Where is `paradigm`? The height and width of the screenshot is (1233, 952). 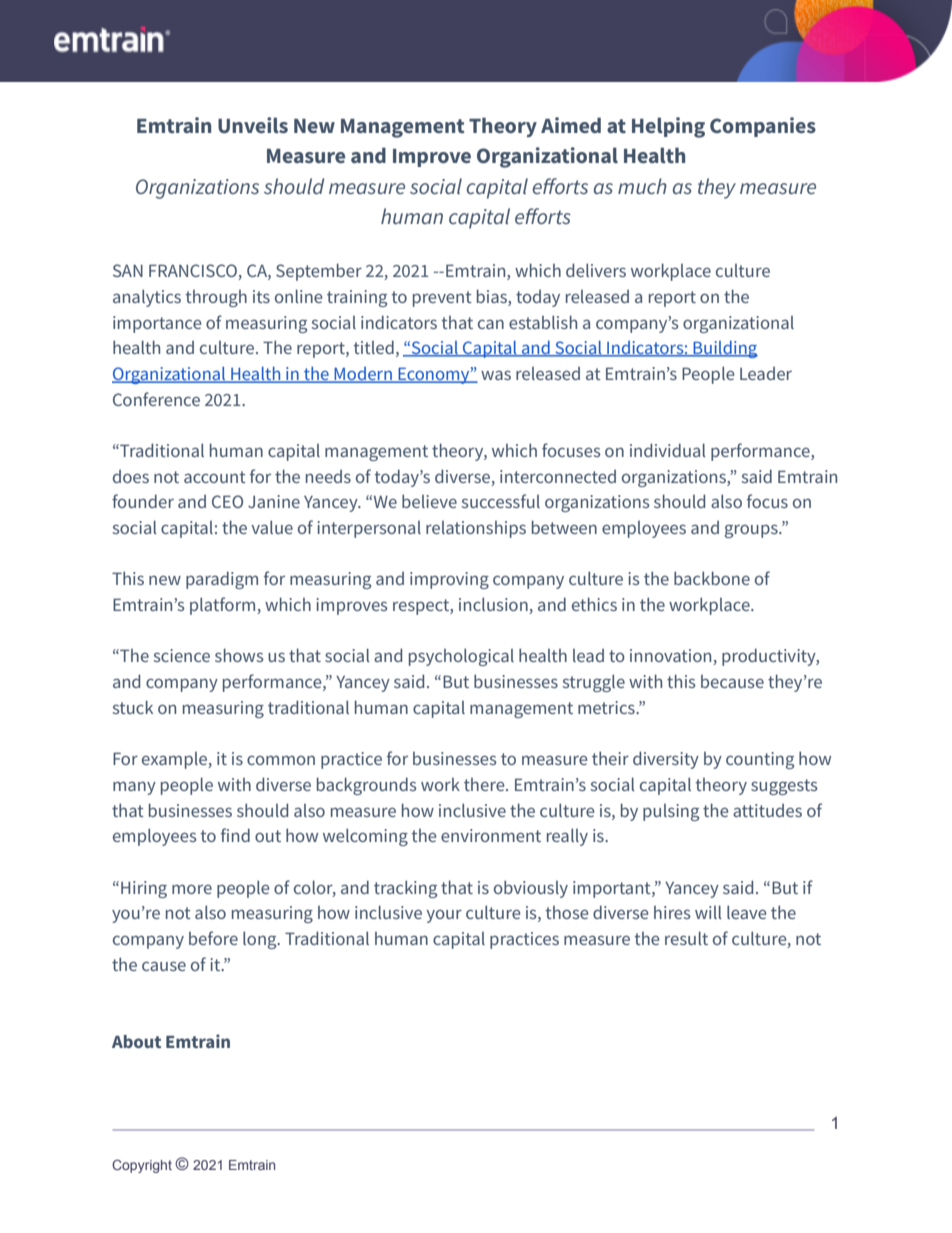
paradigm is located at coordinates (222, 580).
